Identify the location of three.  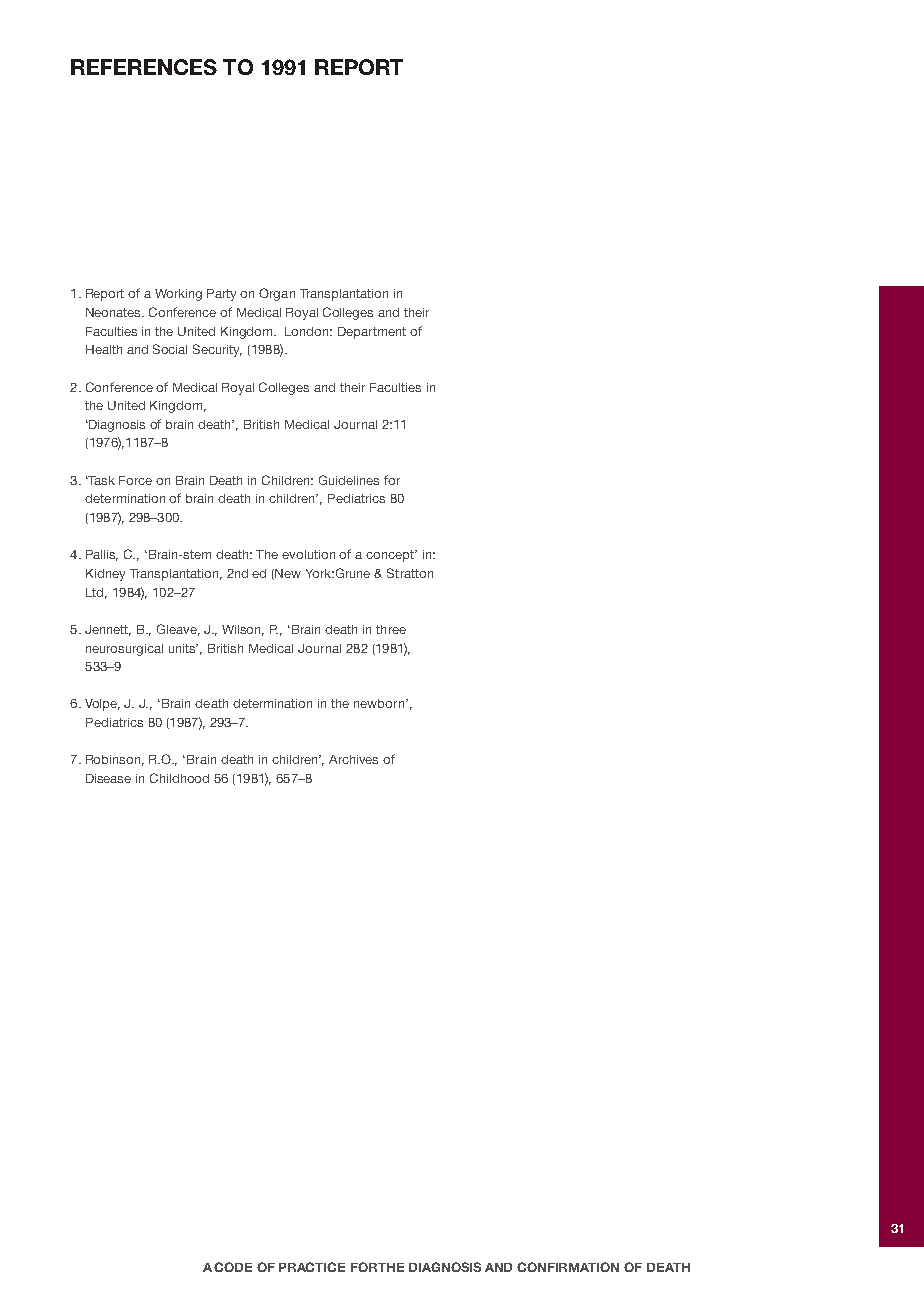
(391, 629).
